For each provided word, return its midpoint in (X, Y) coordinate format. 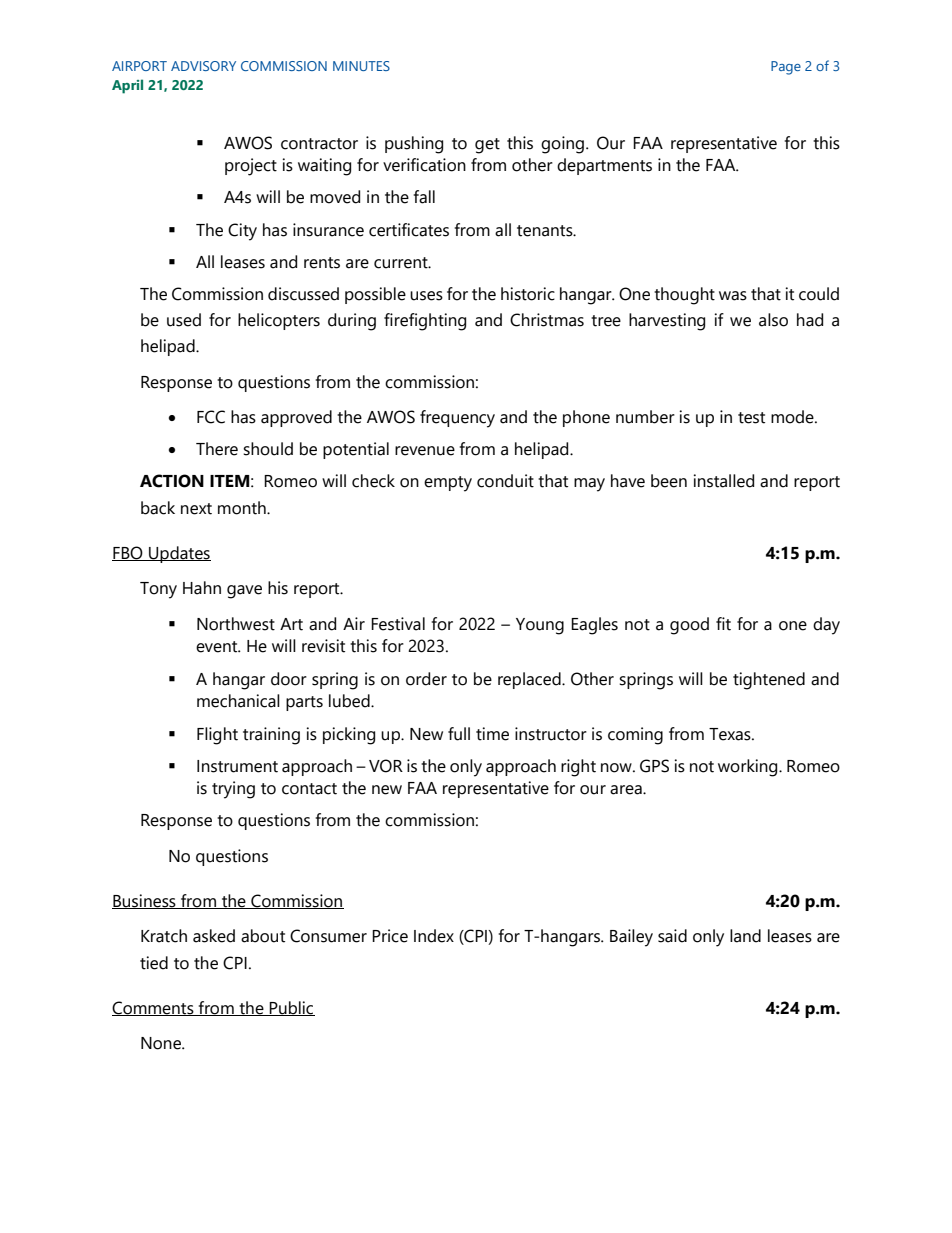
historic (528, 294)
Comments (154, 1008)
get (487, 146)
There (217, 449)
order (426, 679)
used (184, 320)
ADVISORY (203, 66)
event (218, 647)
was (733, 296)
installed (724, 481)
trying (233, 790)
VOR (386, 766)
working (749, 768)
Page (786, 68)
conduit (505, 481)
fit (723, 624)
